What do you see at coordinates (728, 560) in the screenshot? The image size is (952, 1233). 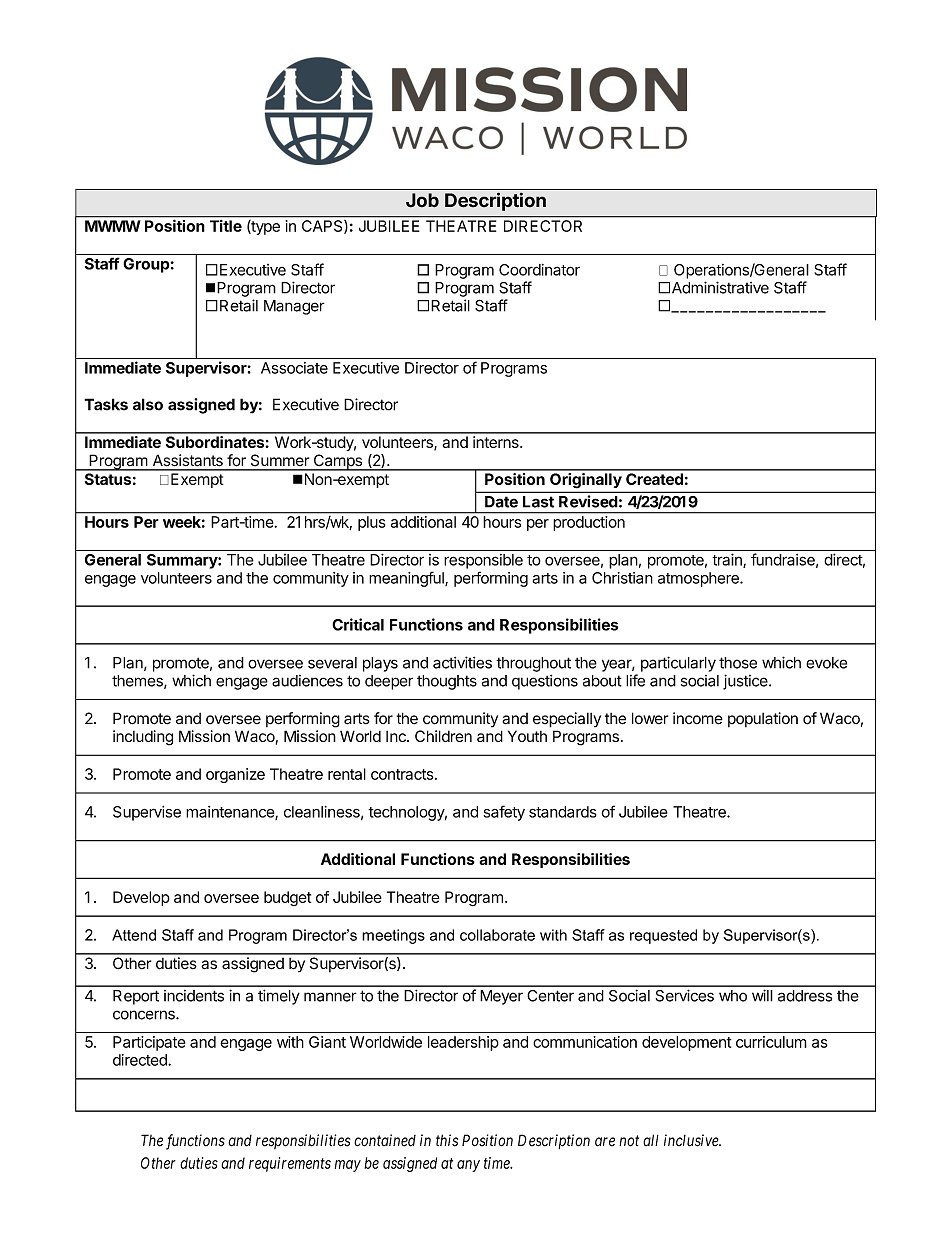 I see `train` at bounding box center [728, 560].
